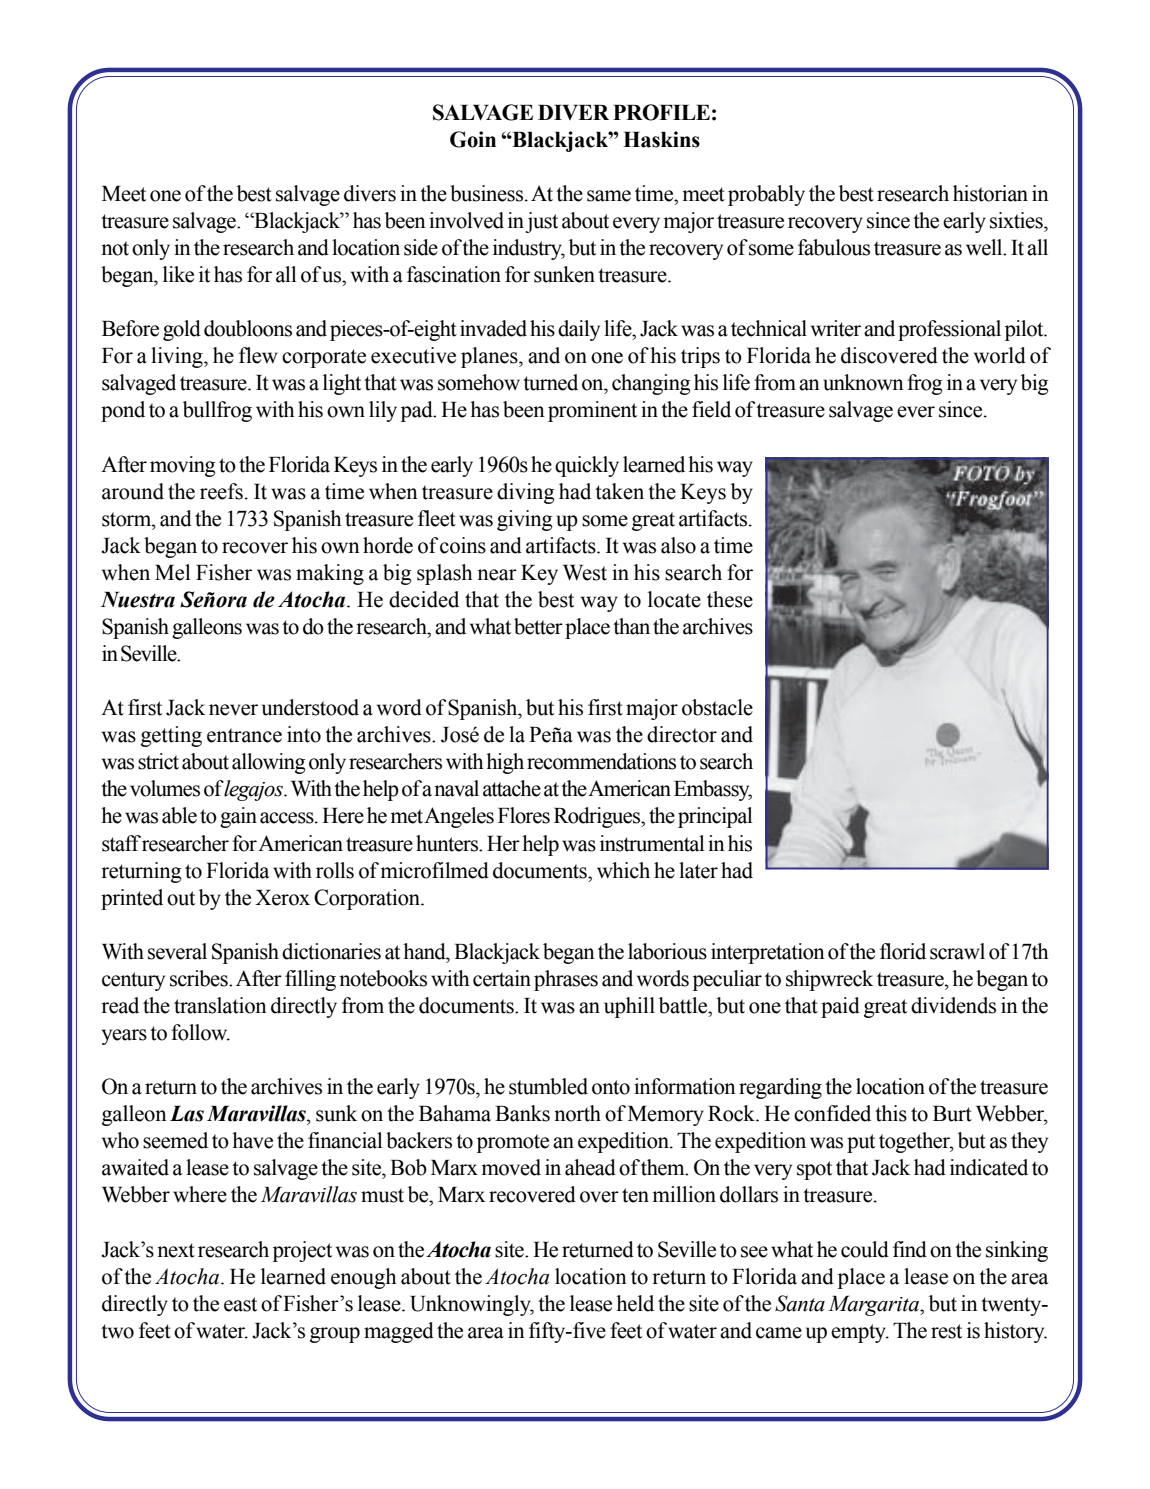 Image resolution: width=1150 pixels, height=1489 pixels. I want to click on recommendations, so click(601, 761).
